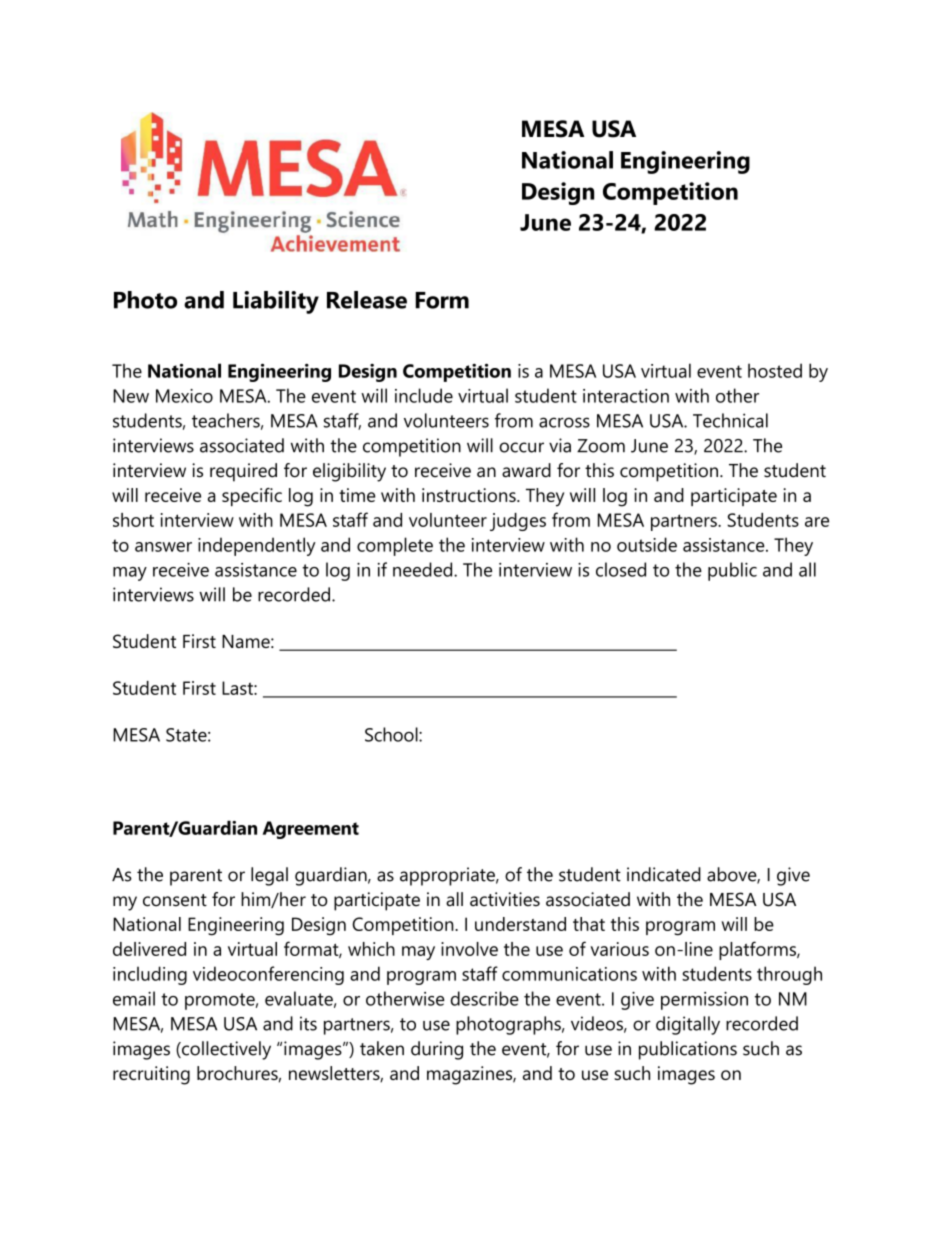 Image resolution: width=952 pixels, height=1233 pixels. Describe the element at coordinates (621, 569) in the screenshot. I see `closed` at that location.
